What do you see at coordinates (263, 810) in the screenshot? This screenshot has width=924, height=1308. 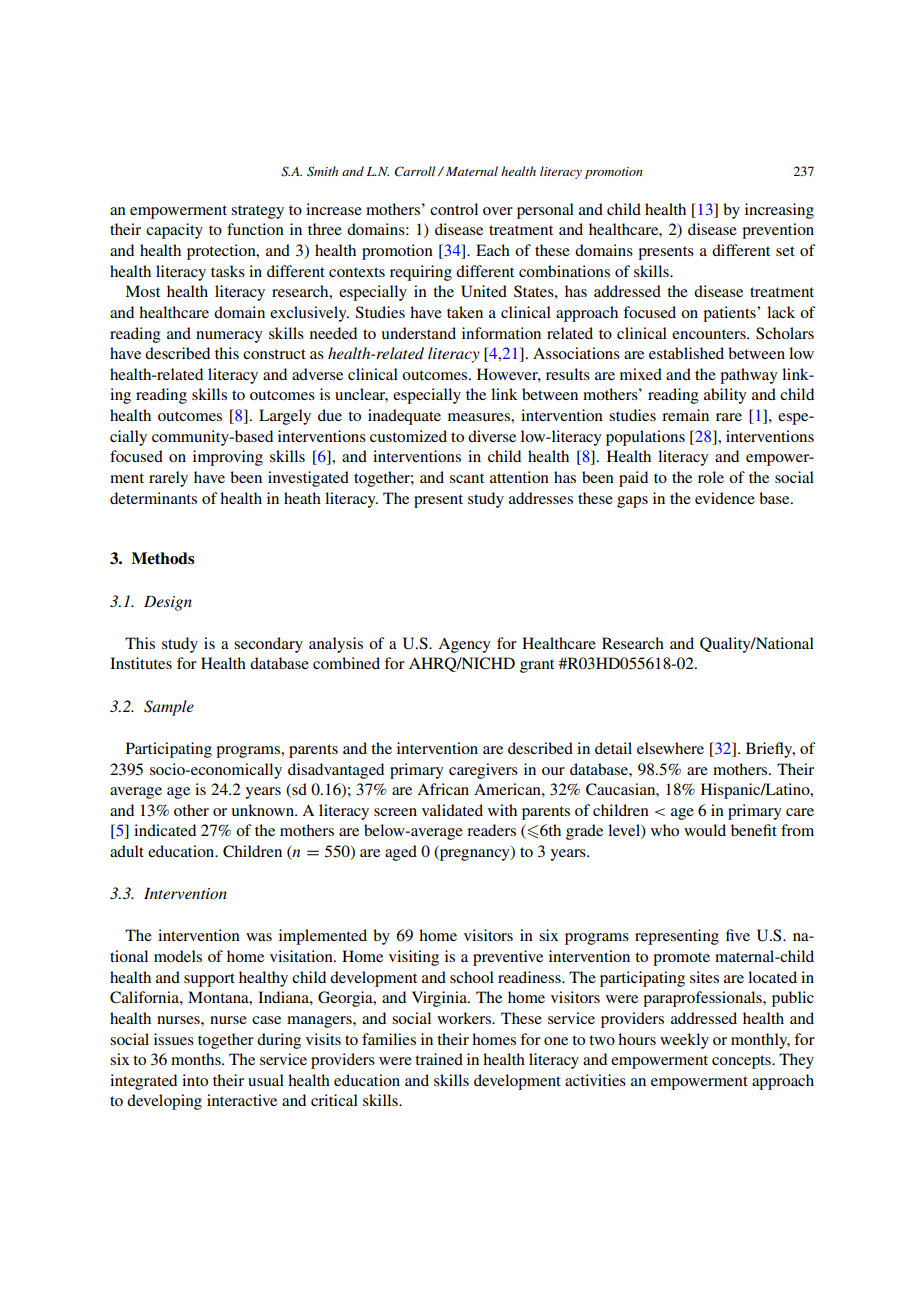 I see `unknown` at bounding box center [263, 810].
